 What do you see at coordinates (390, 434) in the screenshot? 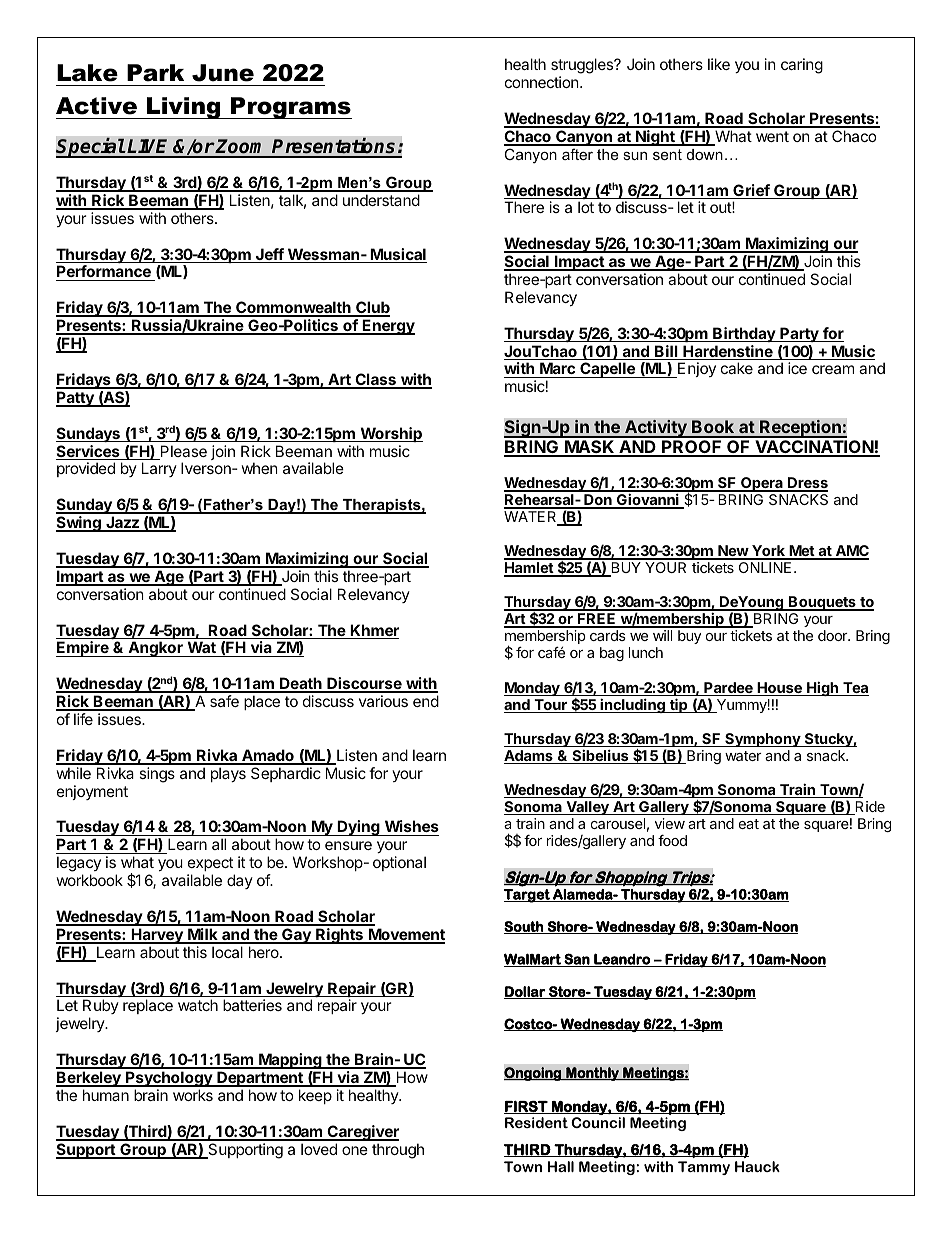
I see `Worship` at bounding box center [390, 434].
